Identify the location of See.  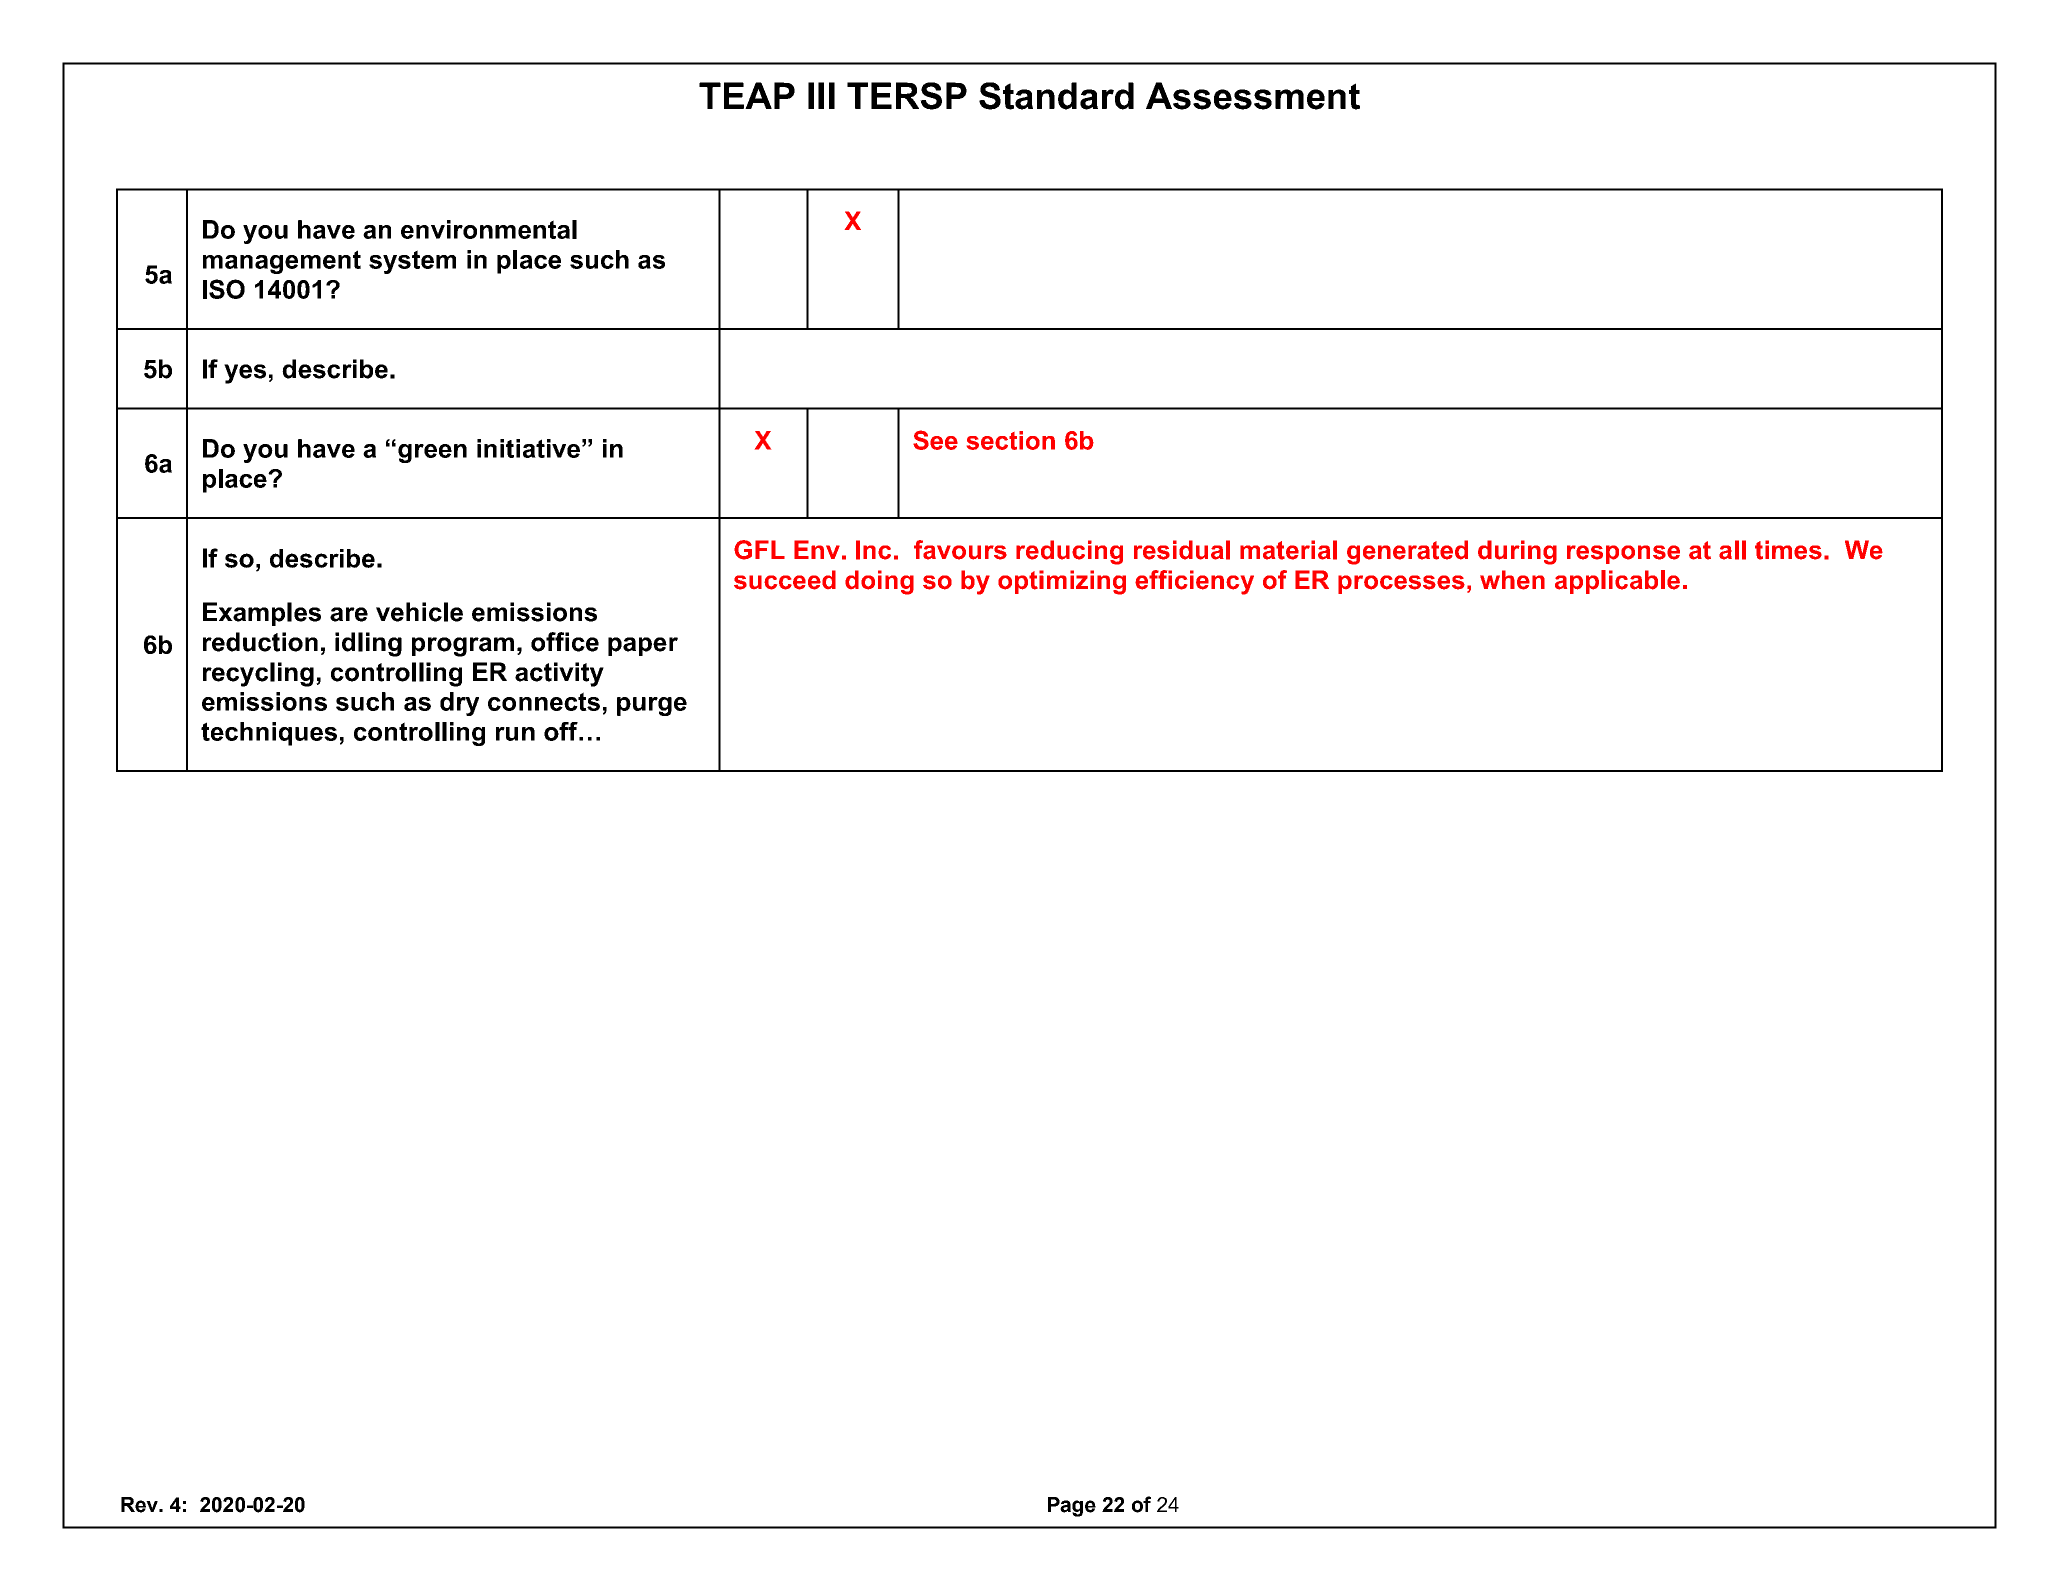
(935, 440).
